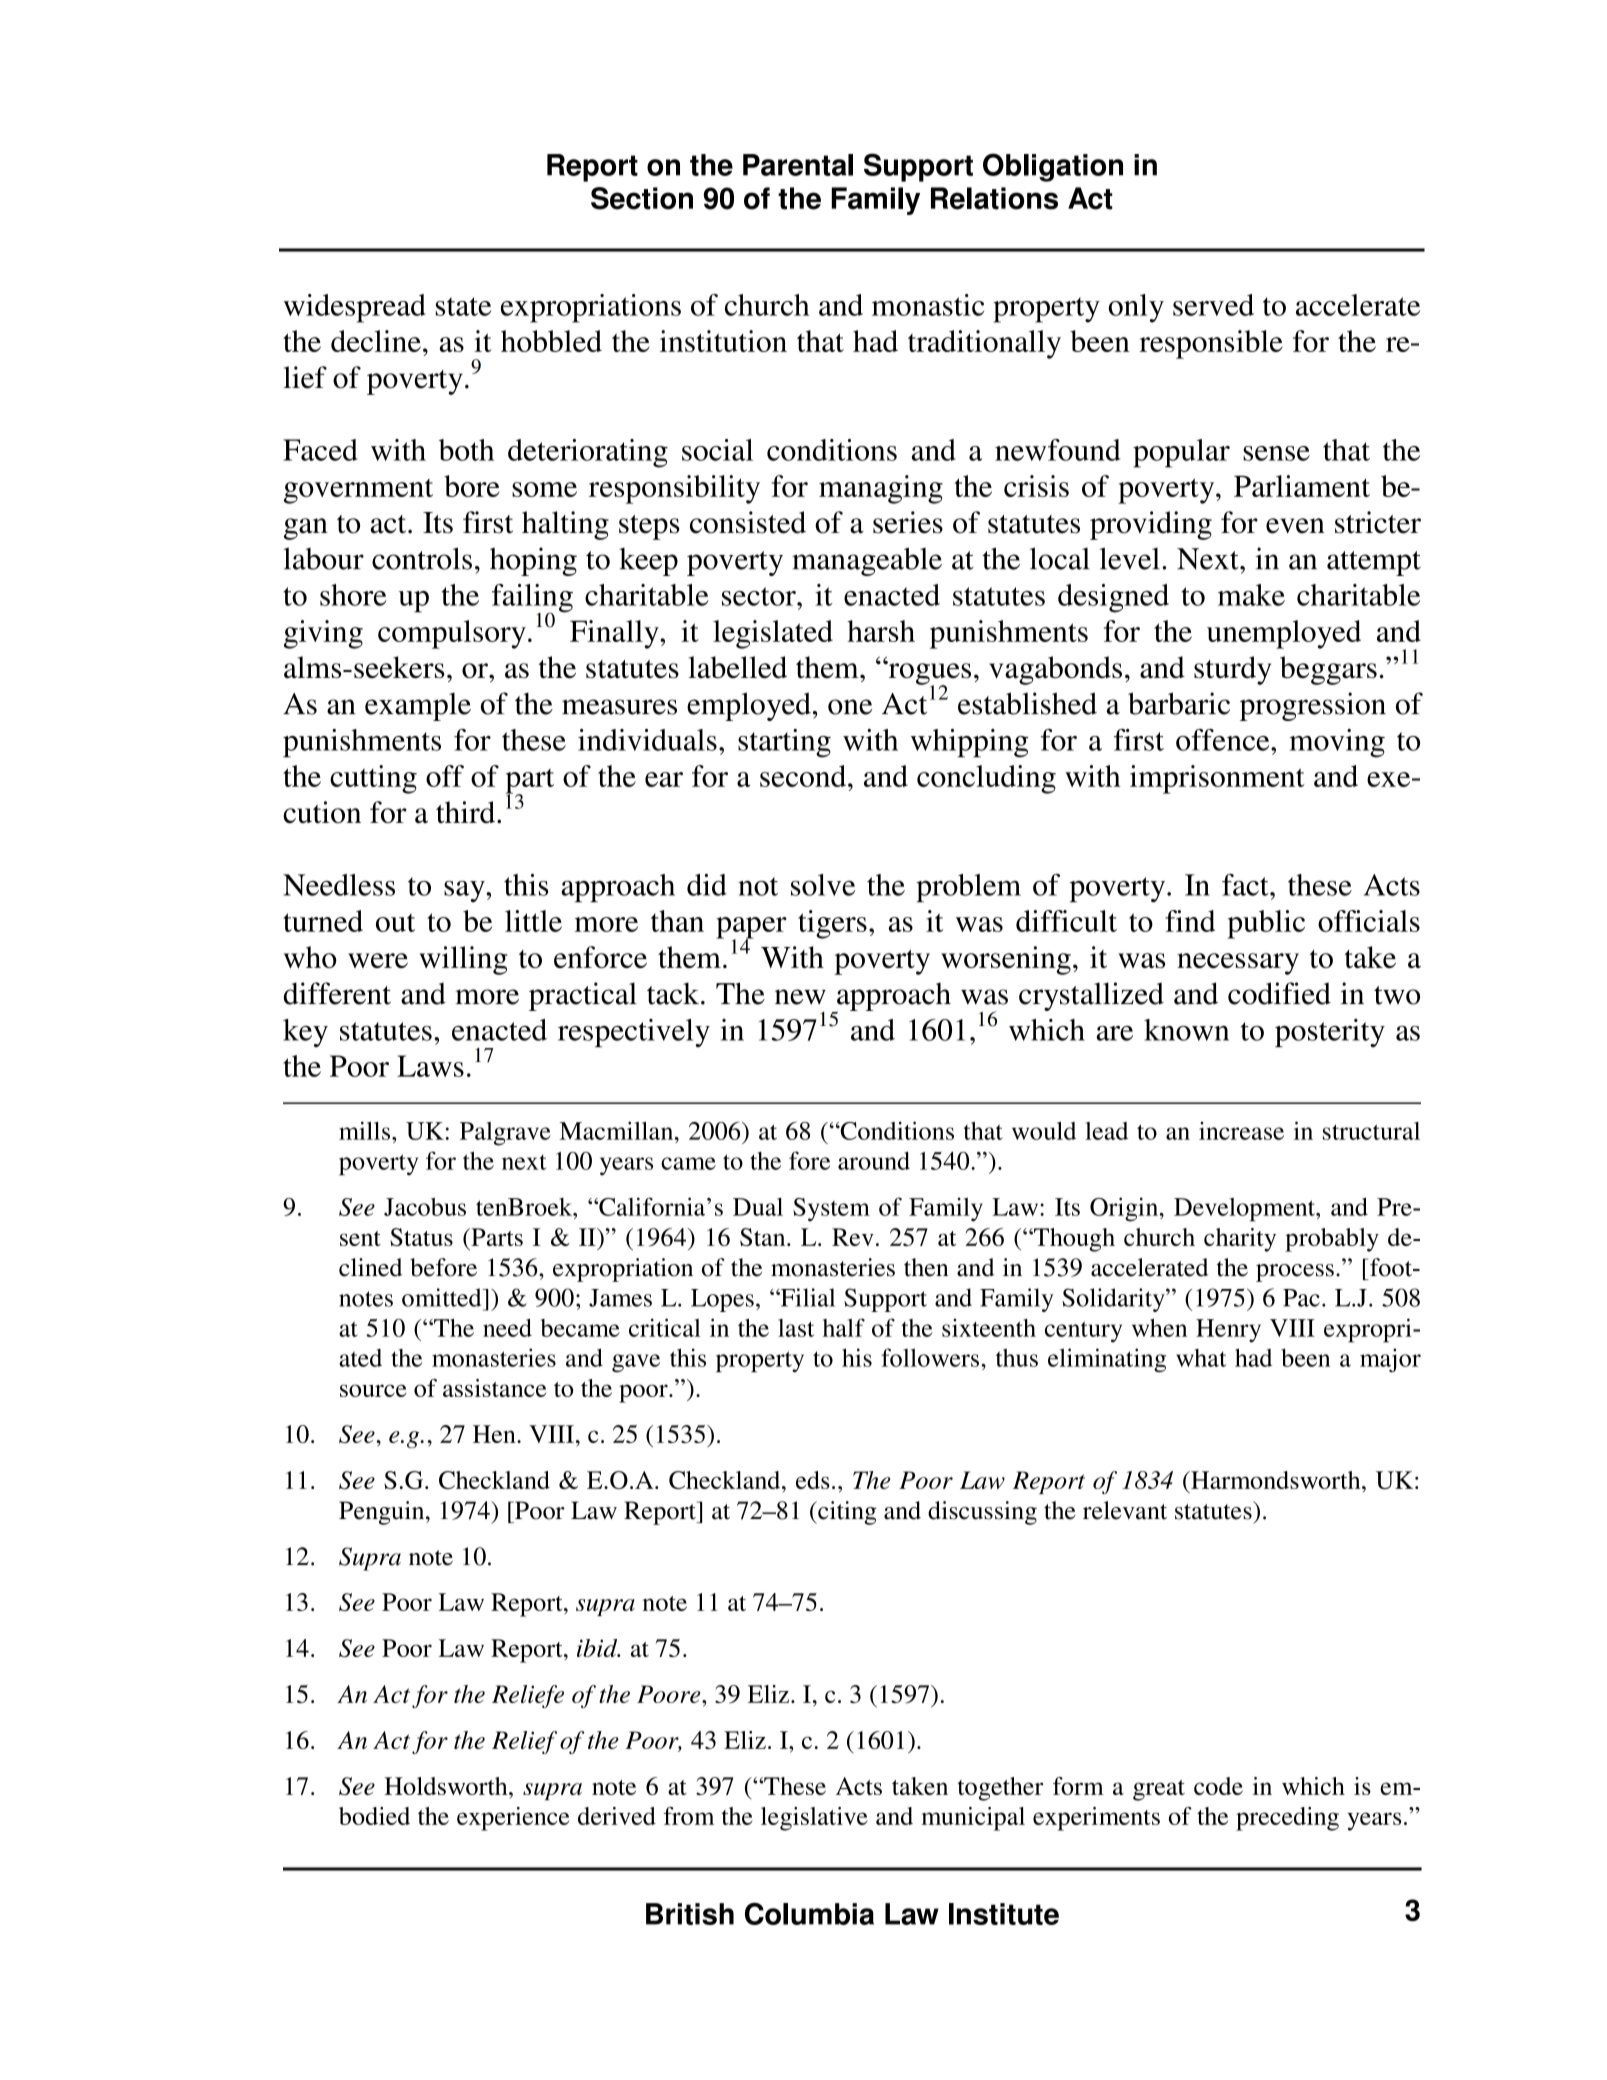  I want to click on state, so click(463, 306).
